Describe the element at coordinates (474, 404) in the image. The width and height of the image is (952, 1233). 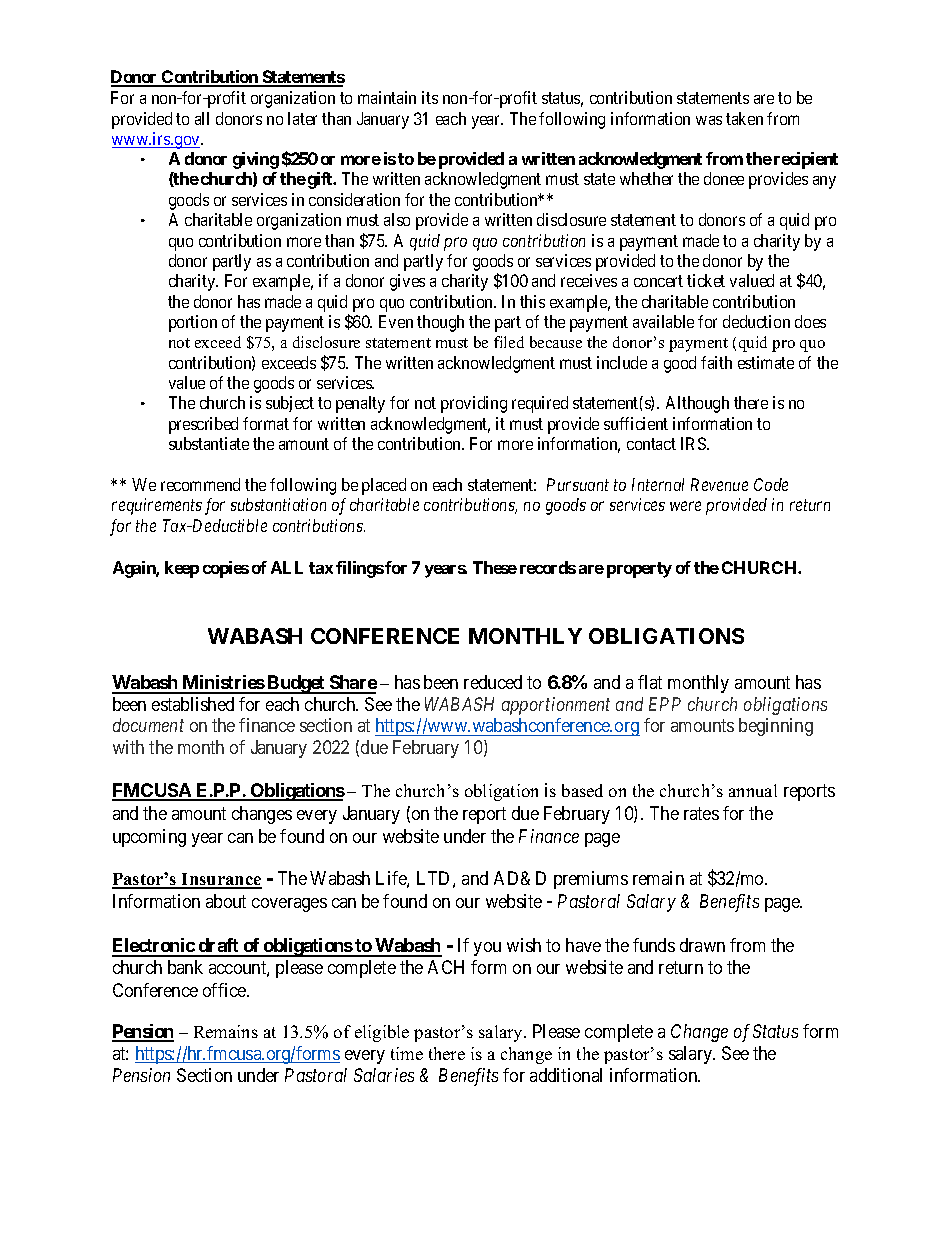
I see `providing` at that location.
